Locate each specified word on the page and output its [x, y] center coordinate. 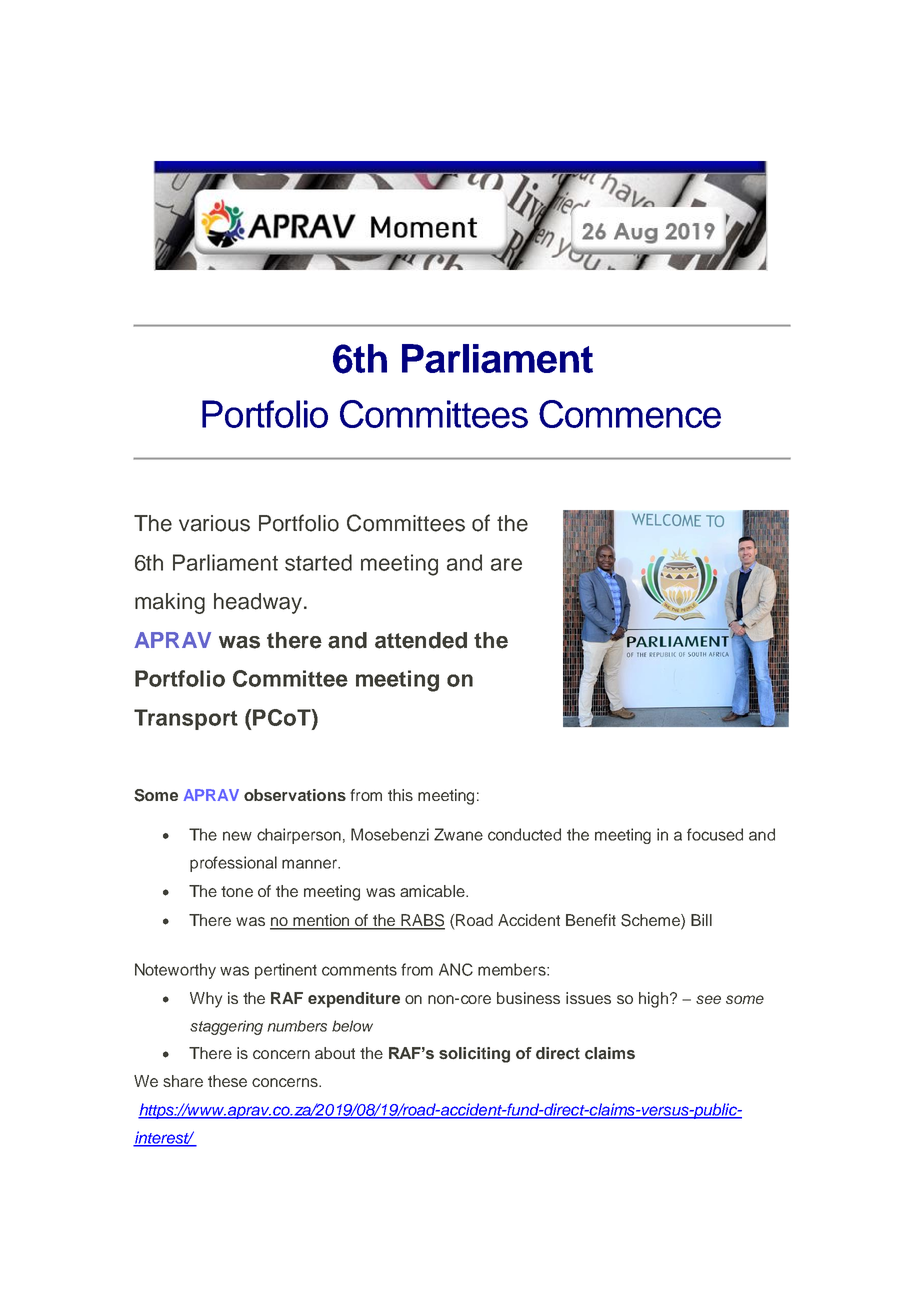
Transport [186, 719]
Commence [630, 414]
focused [715, 834]
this [400, 795]
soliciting [474, 1055]
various [214, 523]
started [318, 562]
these [227, 1081]
